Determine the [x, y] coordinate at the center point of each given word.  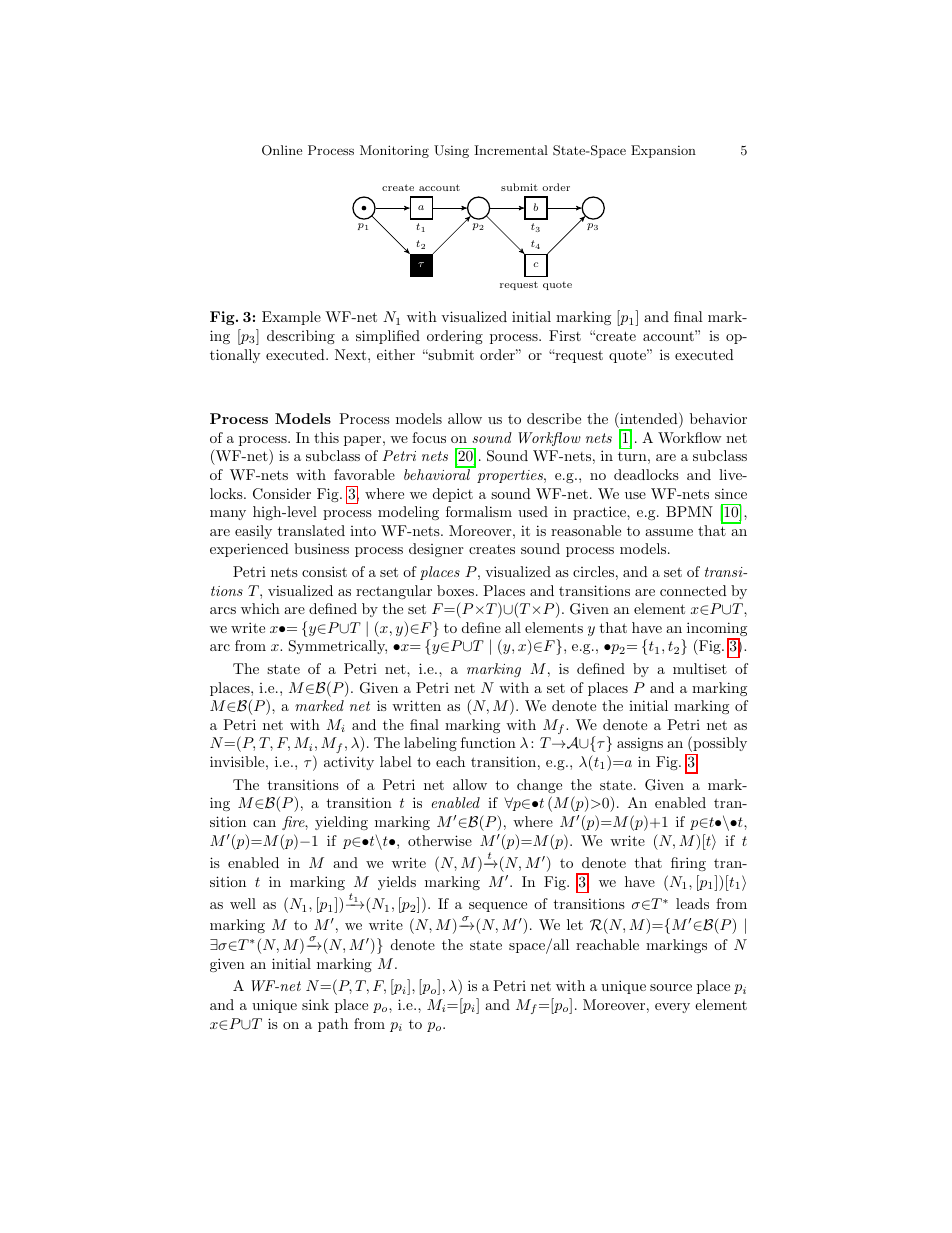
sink [315, 1004]
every [672, 1008]
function [488, 742]
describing [301, 337]
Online [282, 150]
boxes [455, 590]
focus [429, 437]
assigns [640, 744]
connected [693, 590]
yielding [341, 823]
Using [451, 151]
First [565, 335]
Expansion [663, 151]
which [260, 608]
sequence [498, 907]
